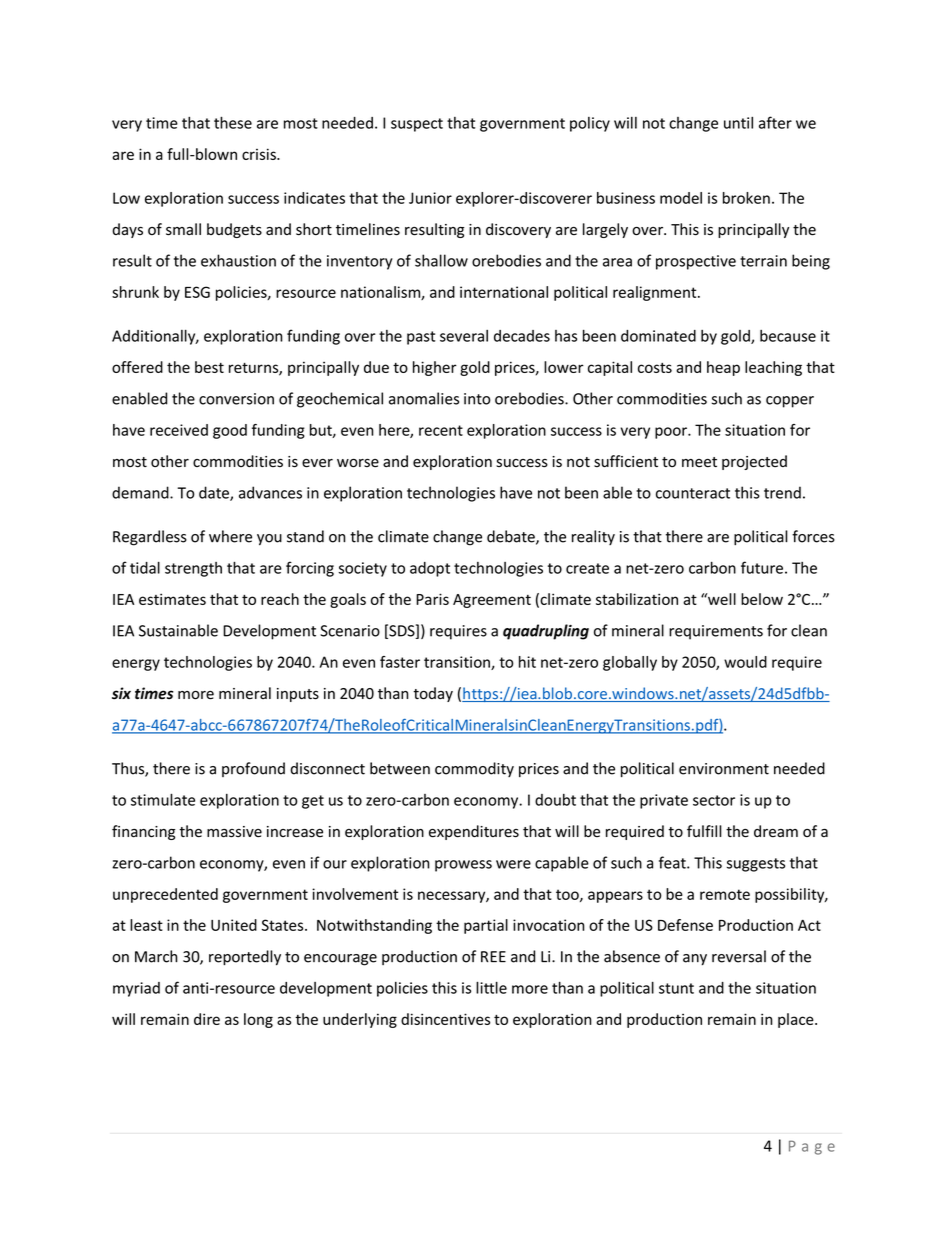 The height and width of the page is (1233, 952). I want to click on these, so click(233, 122).
